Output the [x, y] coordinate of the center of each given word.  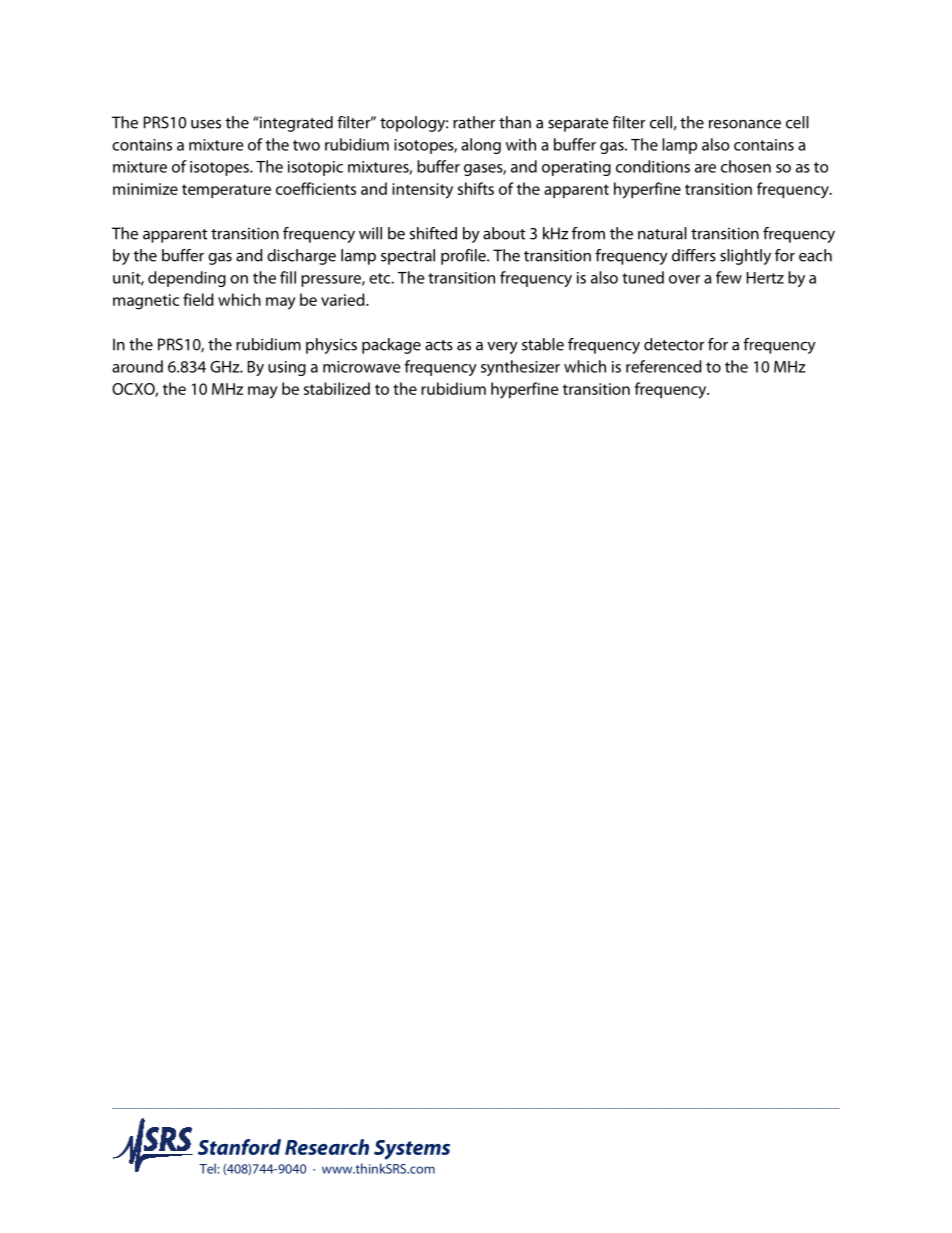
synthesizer [520, 368]
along [481, 146]
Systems [412, 1150]
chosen [746, 166]
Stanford [239, 1147]
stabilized [337, 388]
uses [206, 124]
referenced [664, 366]
